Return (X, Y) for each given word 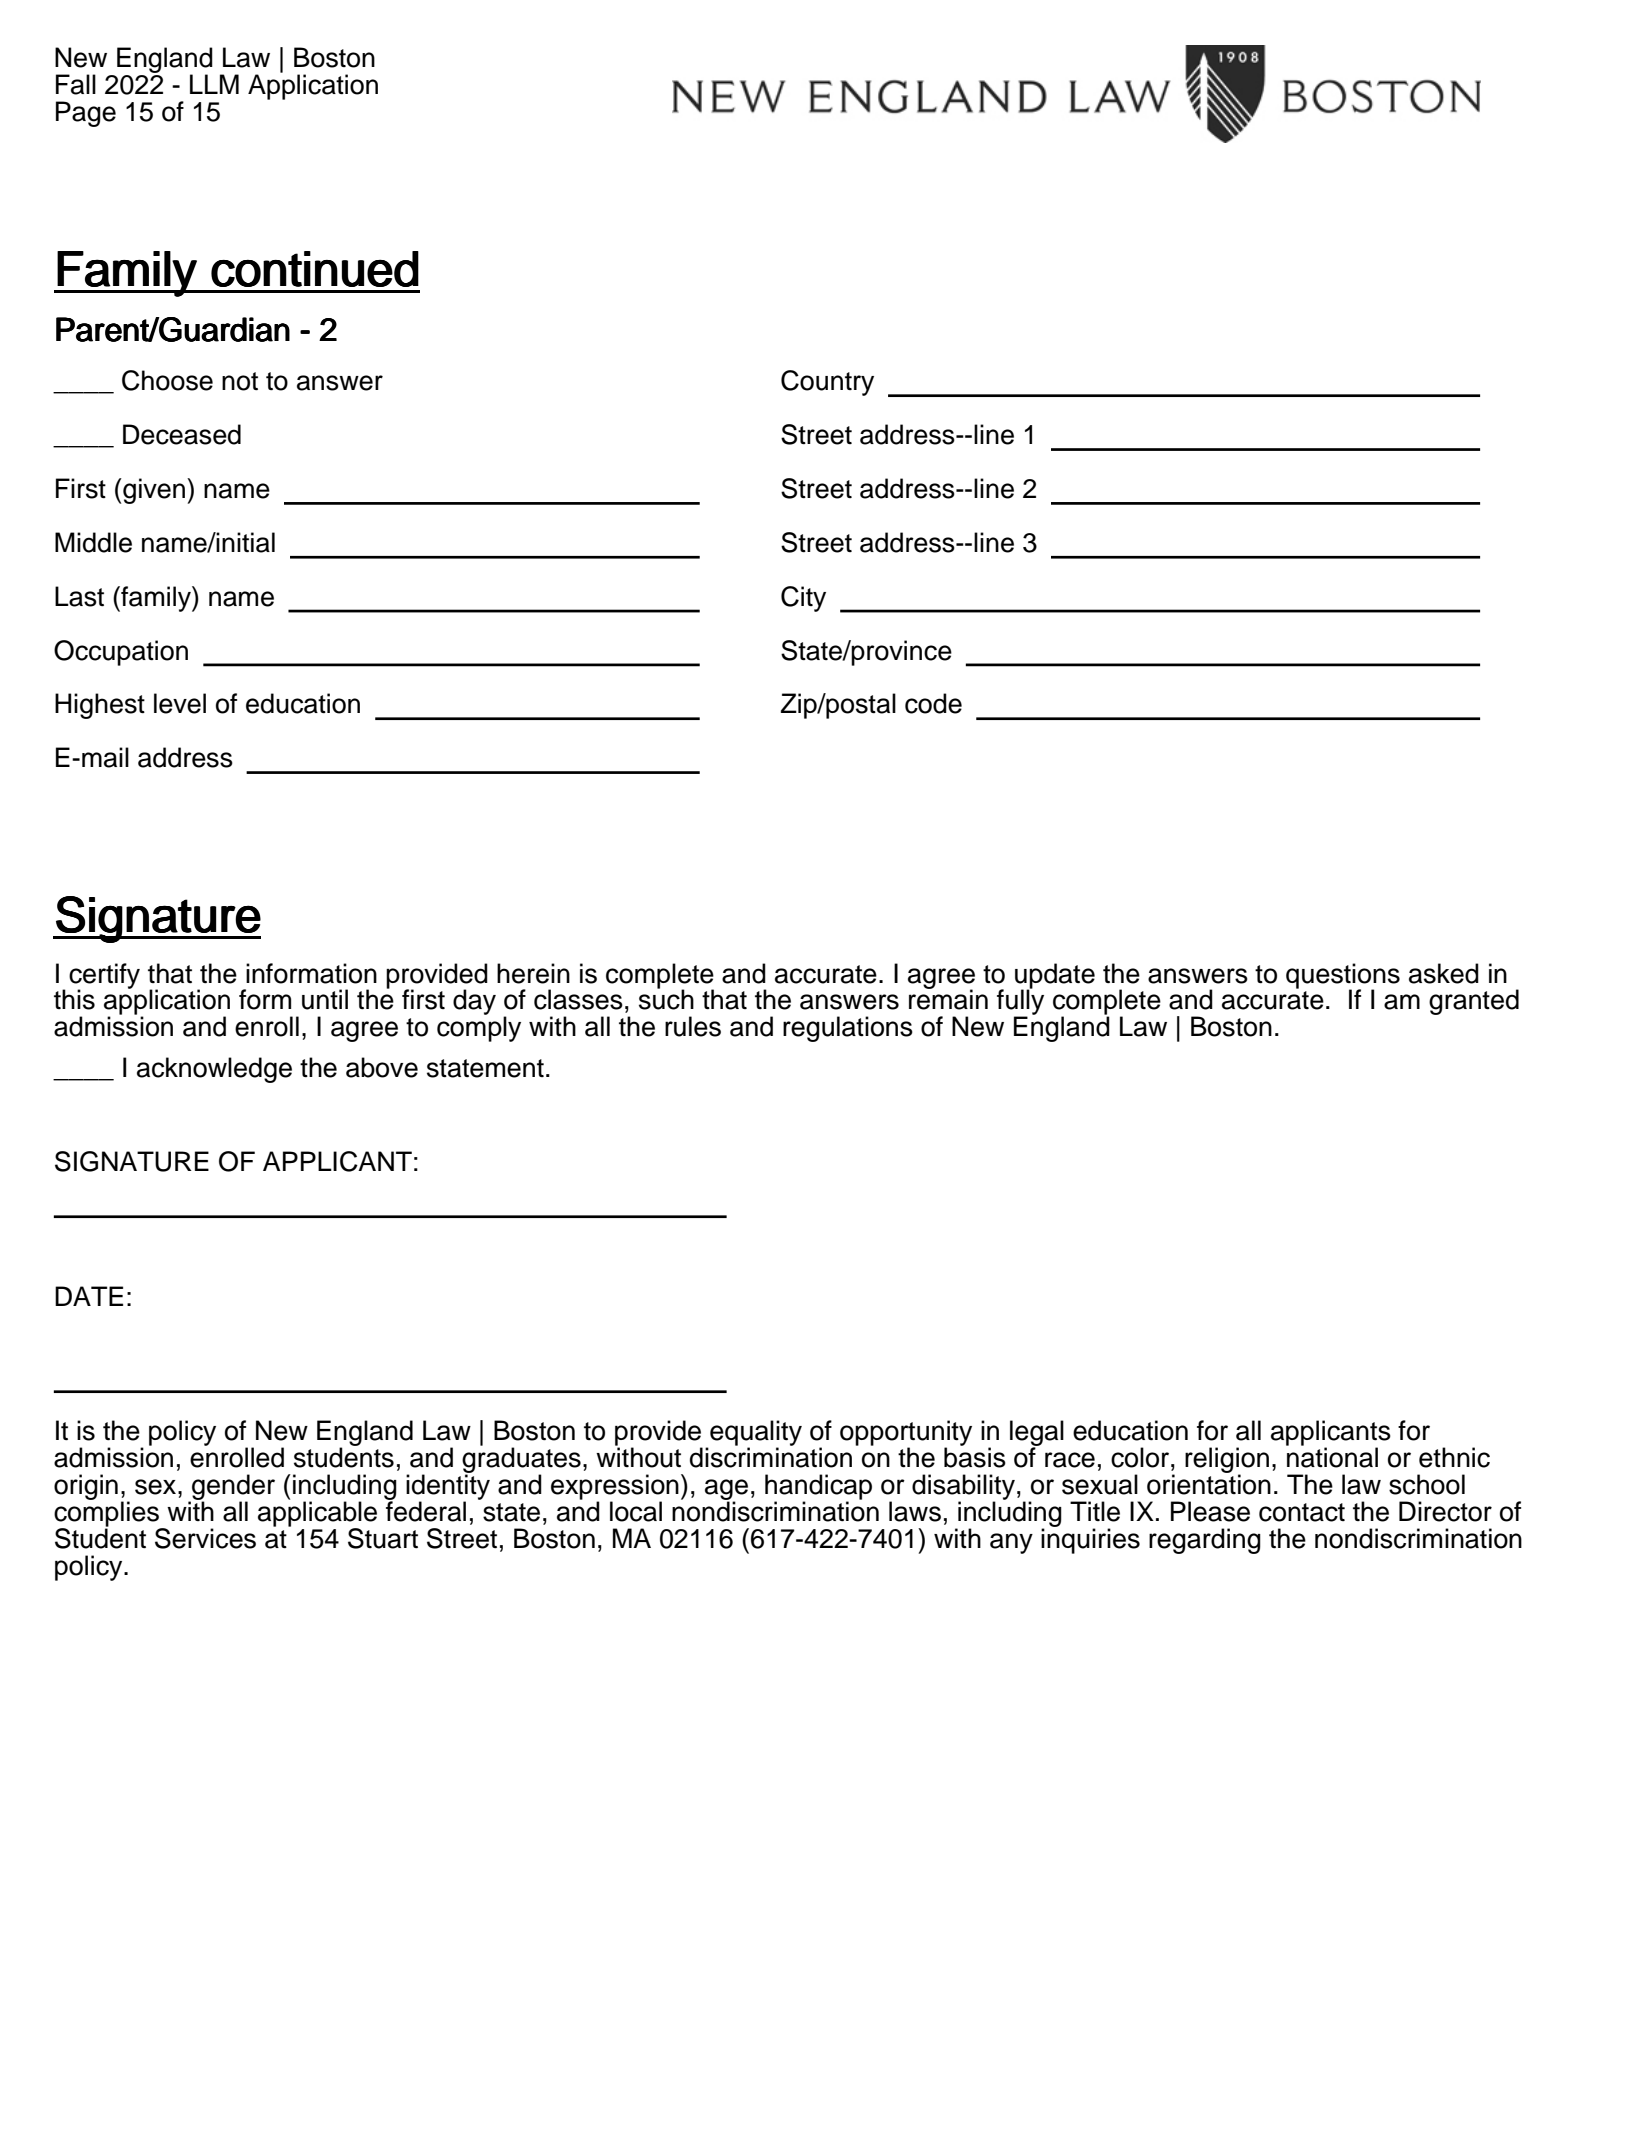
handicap (818, 1488)
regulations (848, 1029)
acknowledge (214, 1070)
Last (79, 596)
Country (827, 383)
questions (1343, 977)
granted (1474, 1002)
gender (232, 1488)
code (933, 703)
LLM (214, 84)
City (803, 599)
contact (1302, 1512)
